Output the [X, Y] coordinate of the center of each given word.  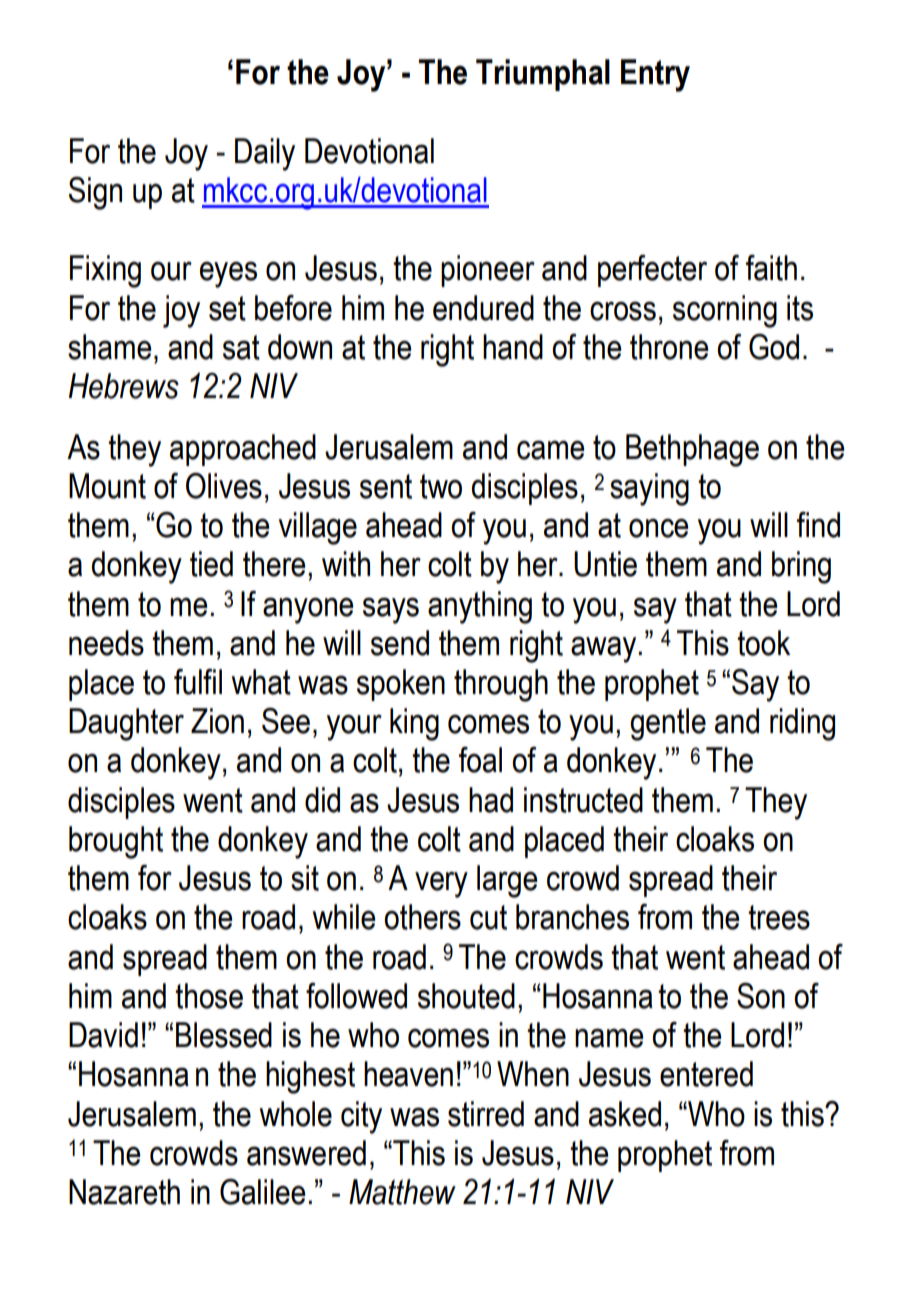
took [763, 643]
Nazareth [124, 1192]
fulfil [198, 682]
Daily [265, 154]
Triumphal [543, 75]
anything [480, 607]
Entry [655, 75]
